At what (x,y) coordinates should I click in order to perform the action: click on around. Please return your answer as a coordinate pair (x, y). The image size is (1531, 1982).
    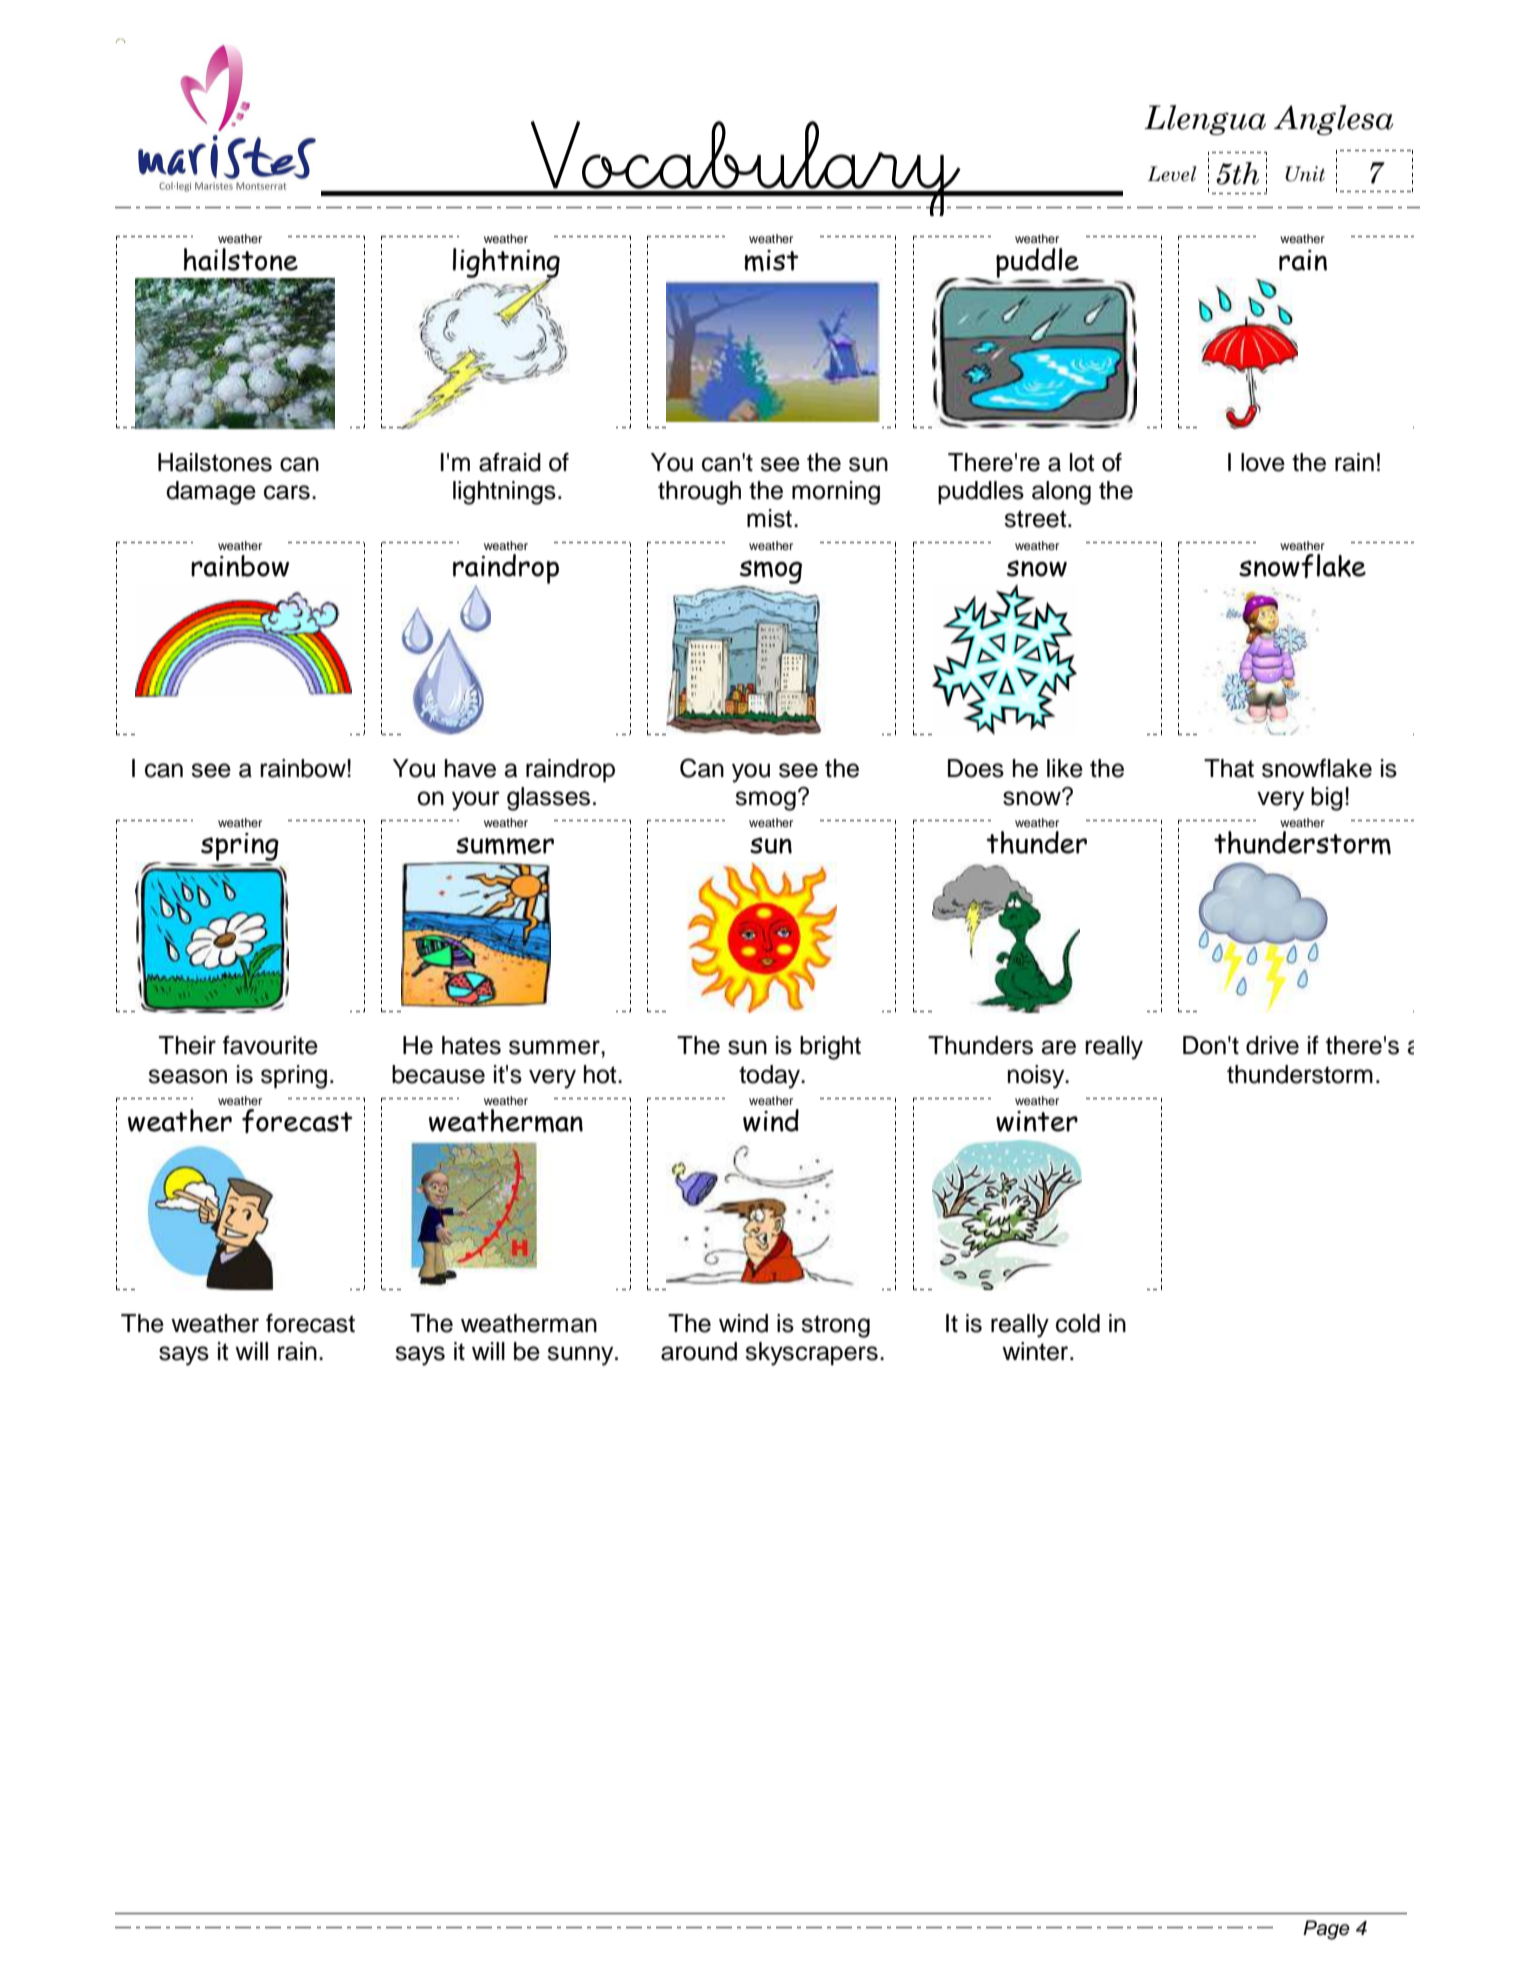
    Looking at the image, I should click on (699, 1351).
